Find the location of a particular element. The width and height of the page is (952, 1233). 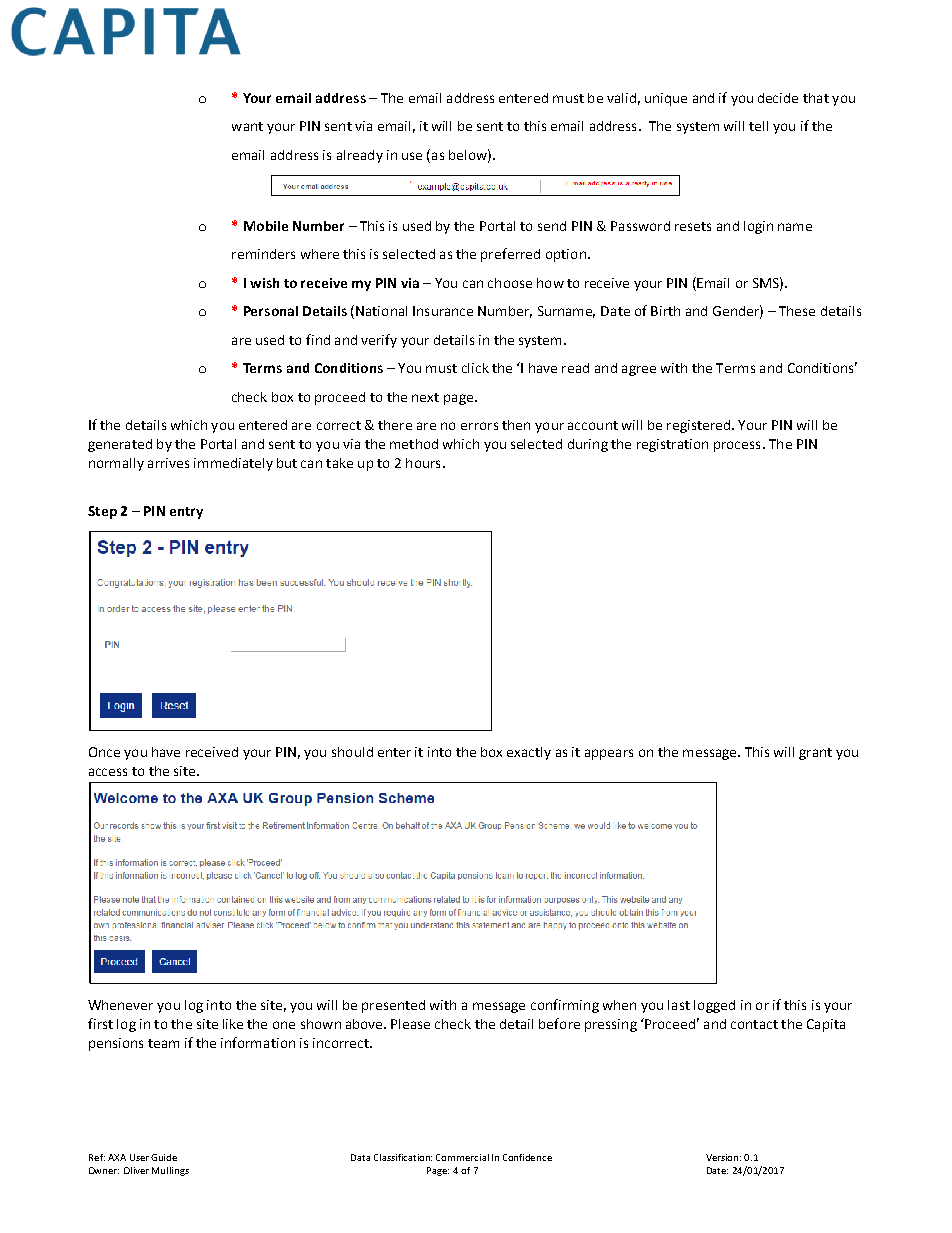

Commercial is located at coordinates (462, 1157).
